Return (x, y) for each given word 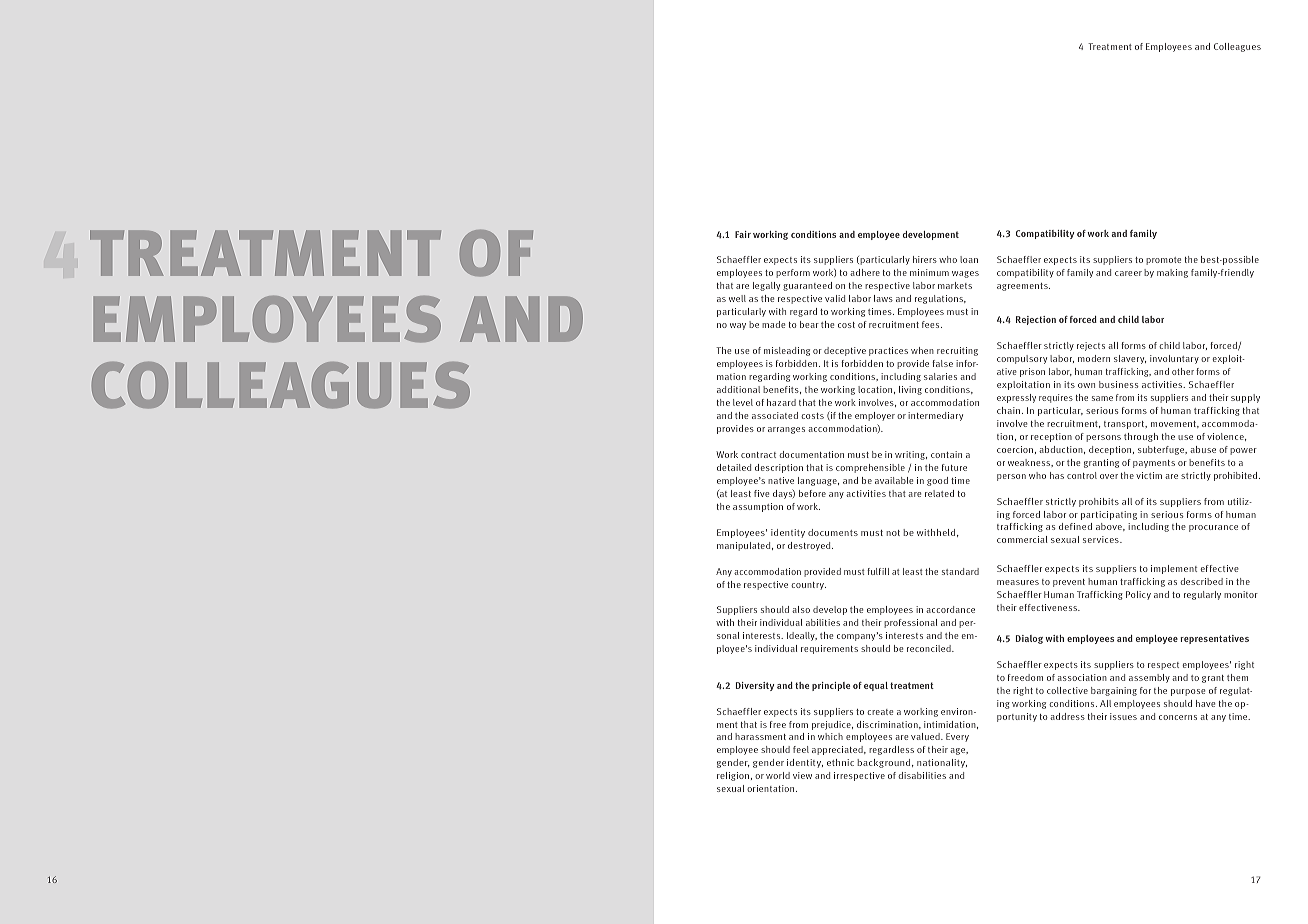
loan (969, 259)
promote (1163, 261)
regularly (1202, 595)
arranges (786, 430)
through (1141, 437)
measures (1018, 582)
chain (1010, 410)
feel (801, 749)
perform (793, 273)
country (808, 586)
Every (957, 737)
